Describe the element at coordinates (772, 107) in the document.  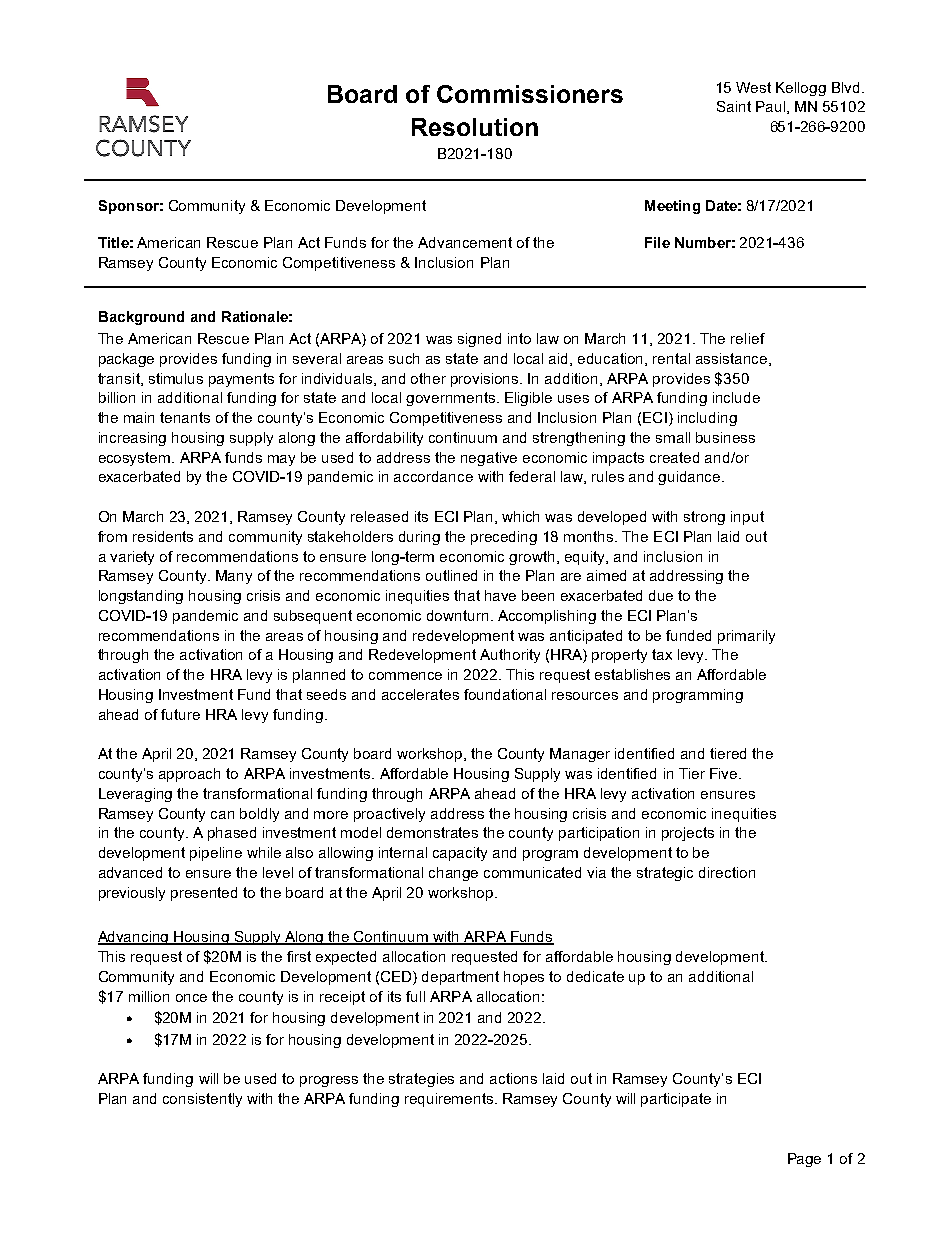
I see `Paul` at that location.
